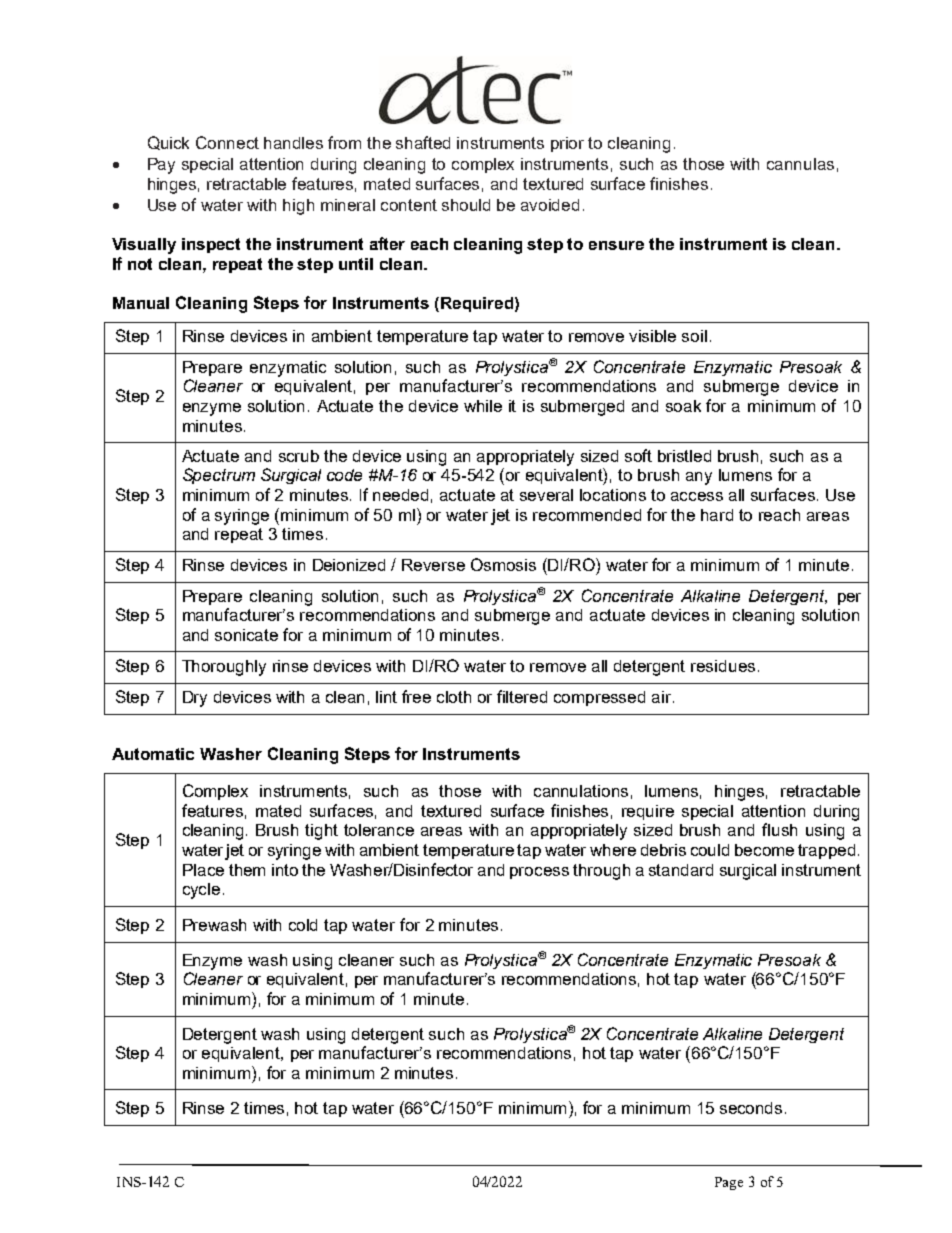 The height and width of the document is (1233, 952). I want to click on cold, so click(303, 925).
